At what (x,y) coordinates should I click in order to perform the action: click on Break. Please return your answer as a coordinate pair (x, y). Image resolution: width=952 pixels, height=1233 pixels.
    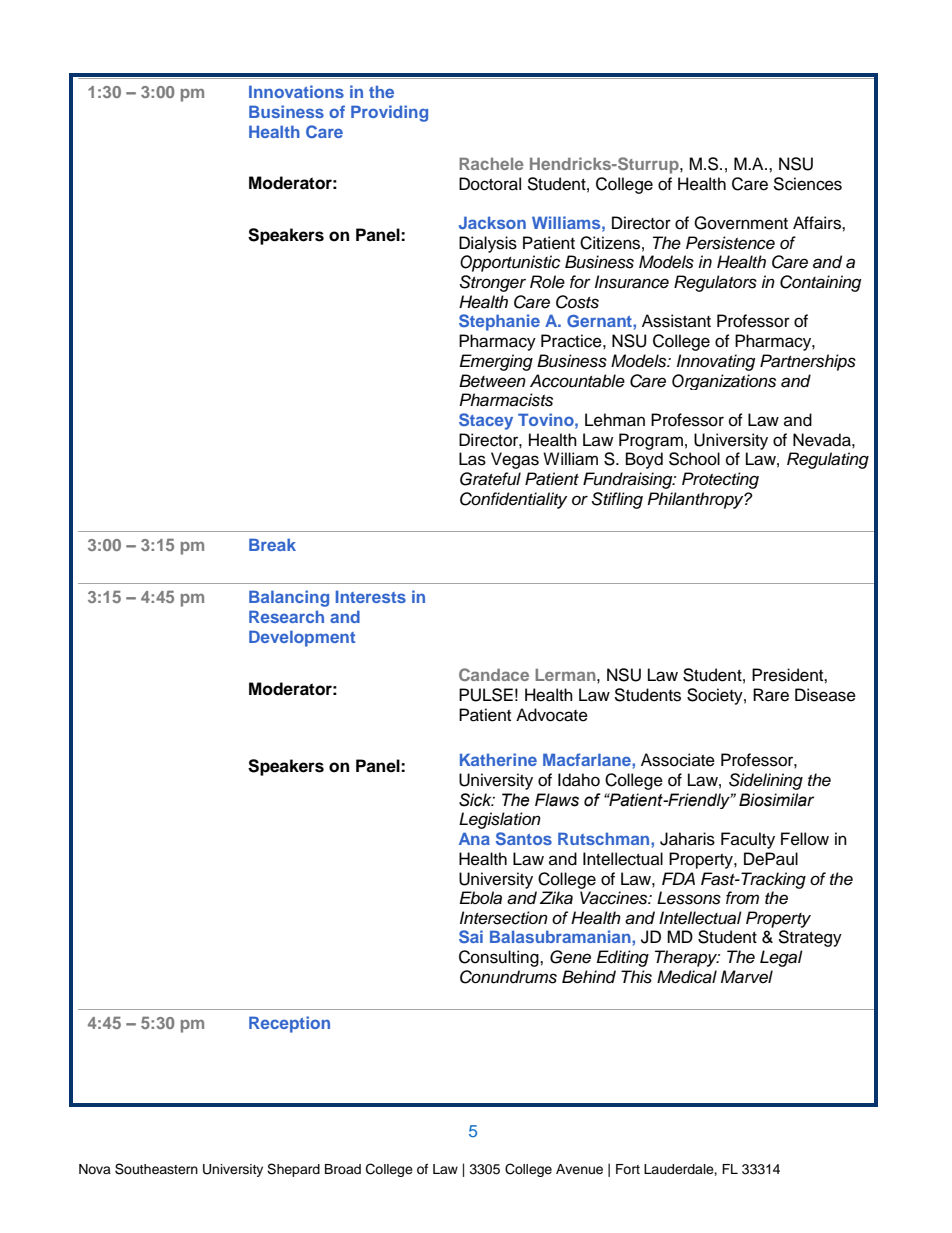
    Looking at the image, I should click on (272, 544).
